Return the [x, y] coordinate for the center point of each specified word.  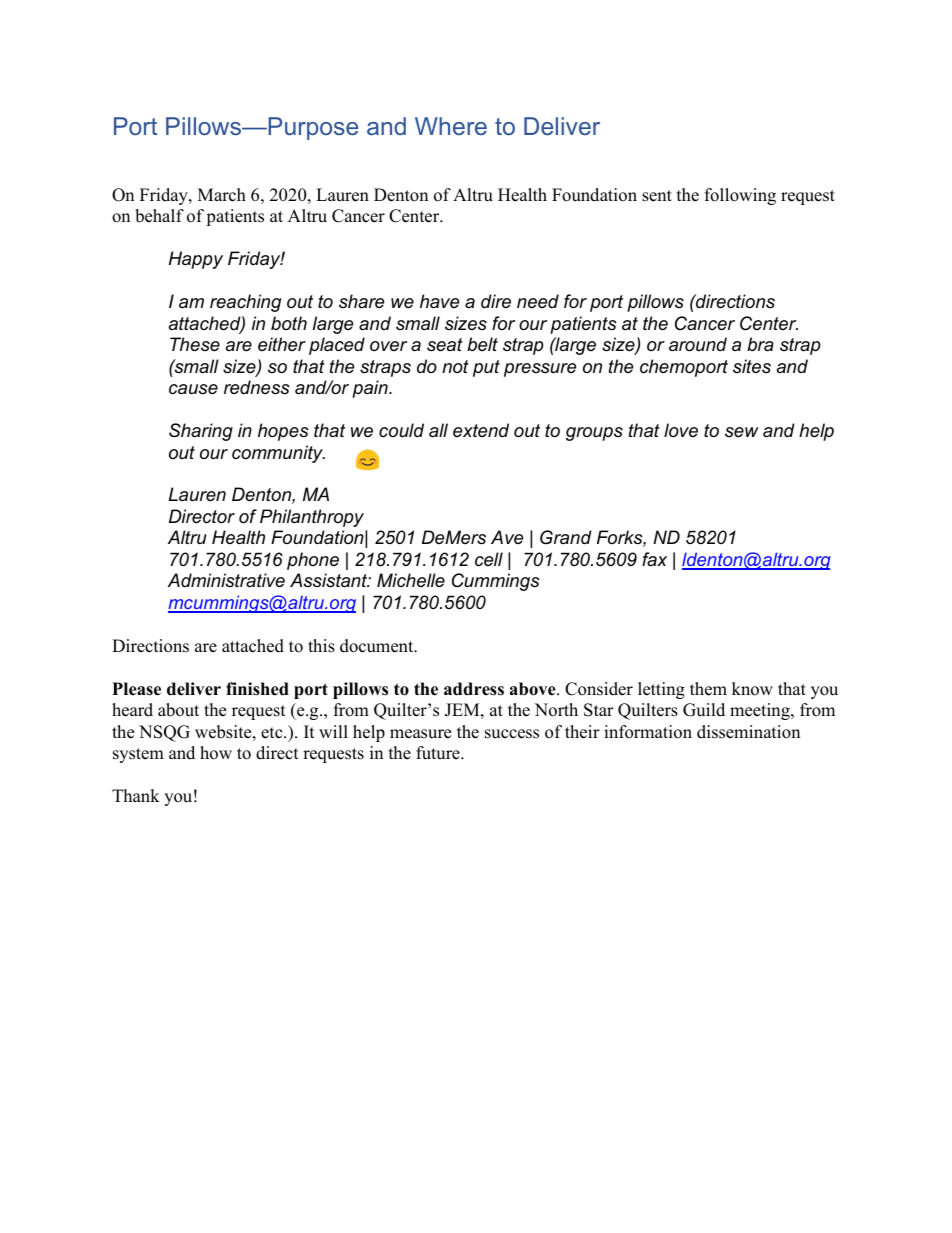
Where [451, 126]
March [222, 195]
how [216, 753]
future [439, 753]
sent [657, 196]
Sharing [201, 432]
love [681, 430]
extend [481, 430]
